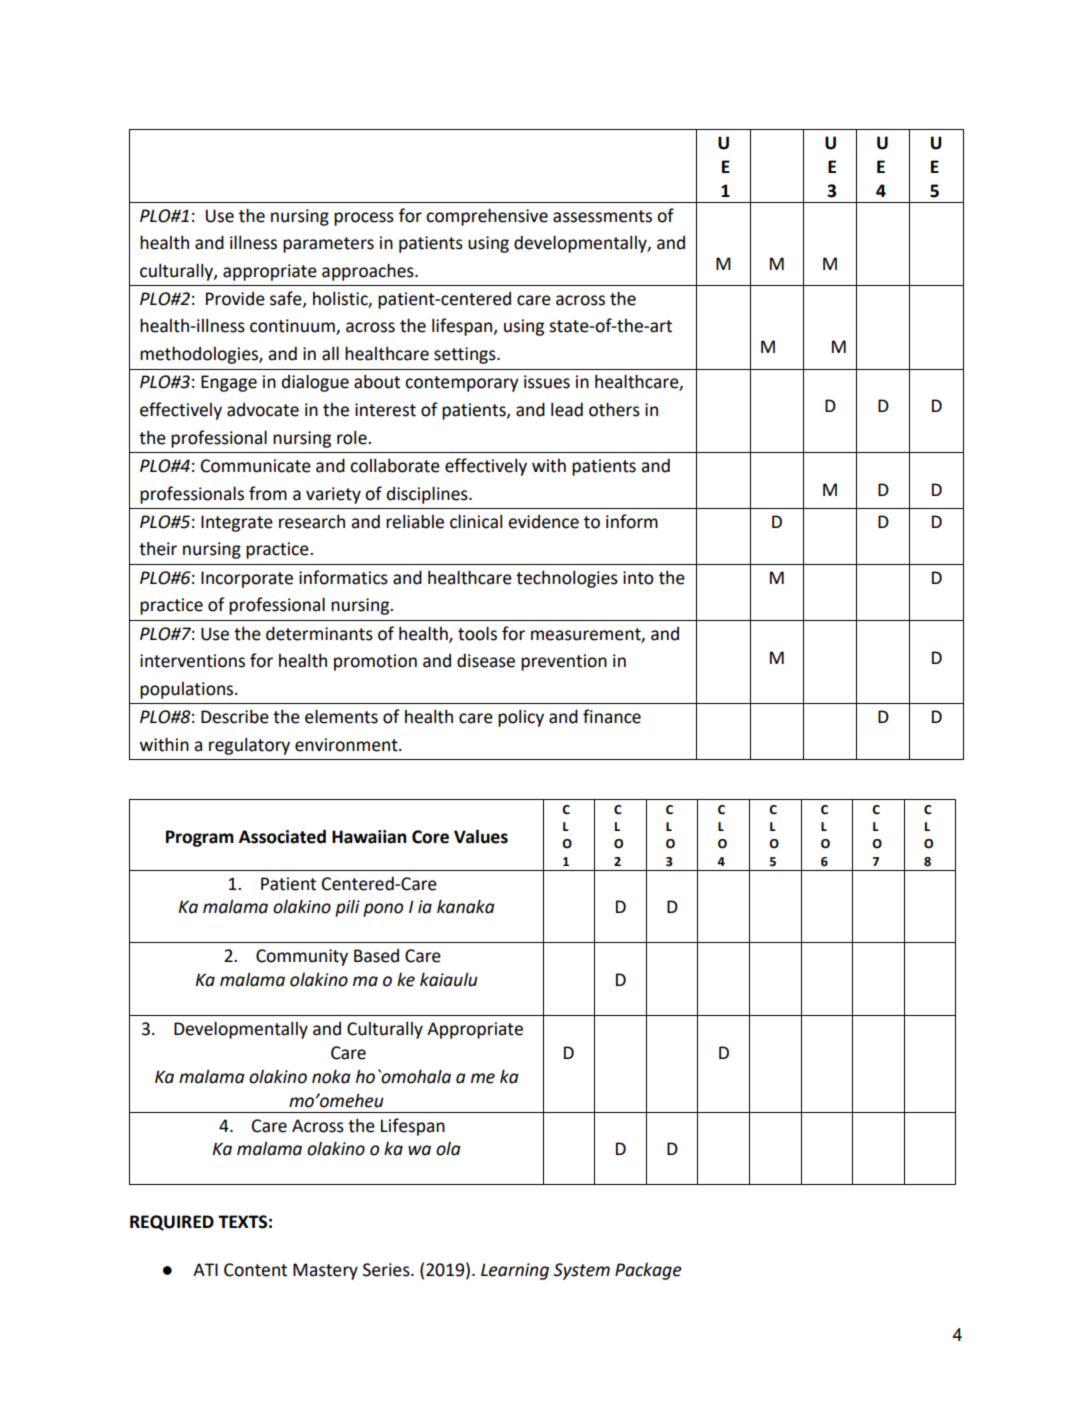 Image resolution: width=1090 pixels, height=1411 pixels. What do you see at coordinates (235, 717) in the screenshot?
I see `Describe` at bounding box center [235, 717].
